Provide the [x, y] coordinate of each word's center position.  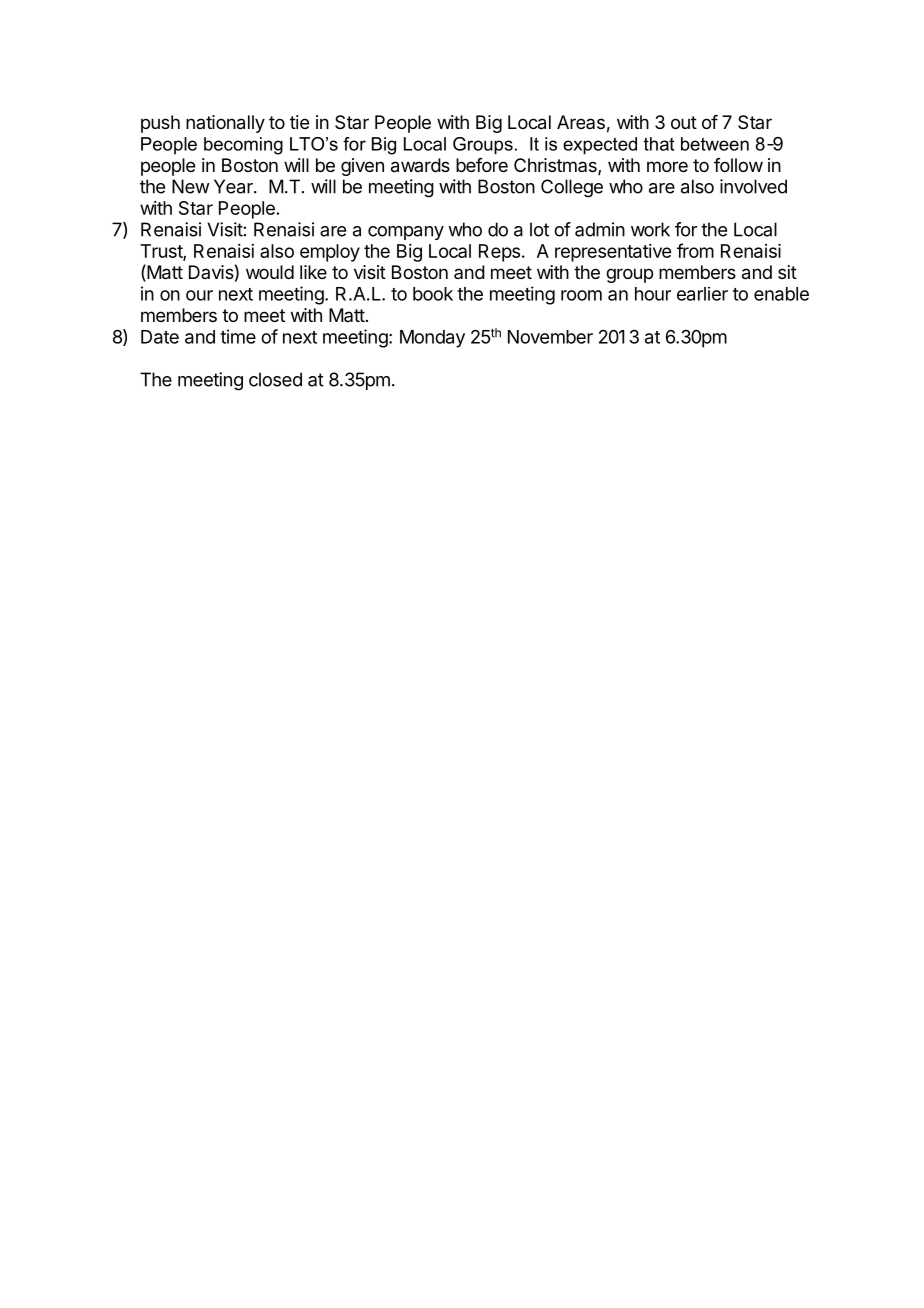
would [270, 272]
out [684, 122]
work [650, 229]
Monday [432, 339]
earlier [702, 294]
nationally [225, 124]
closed [275, 379]
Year [234, 186]
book [433, 294]
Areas [581, 122]
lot [539, 229]
